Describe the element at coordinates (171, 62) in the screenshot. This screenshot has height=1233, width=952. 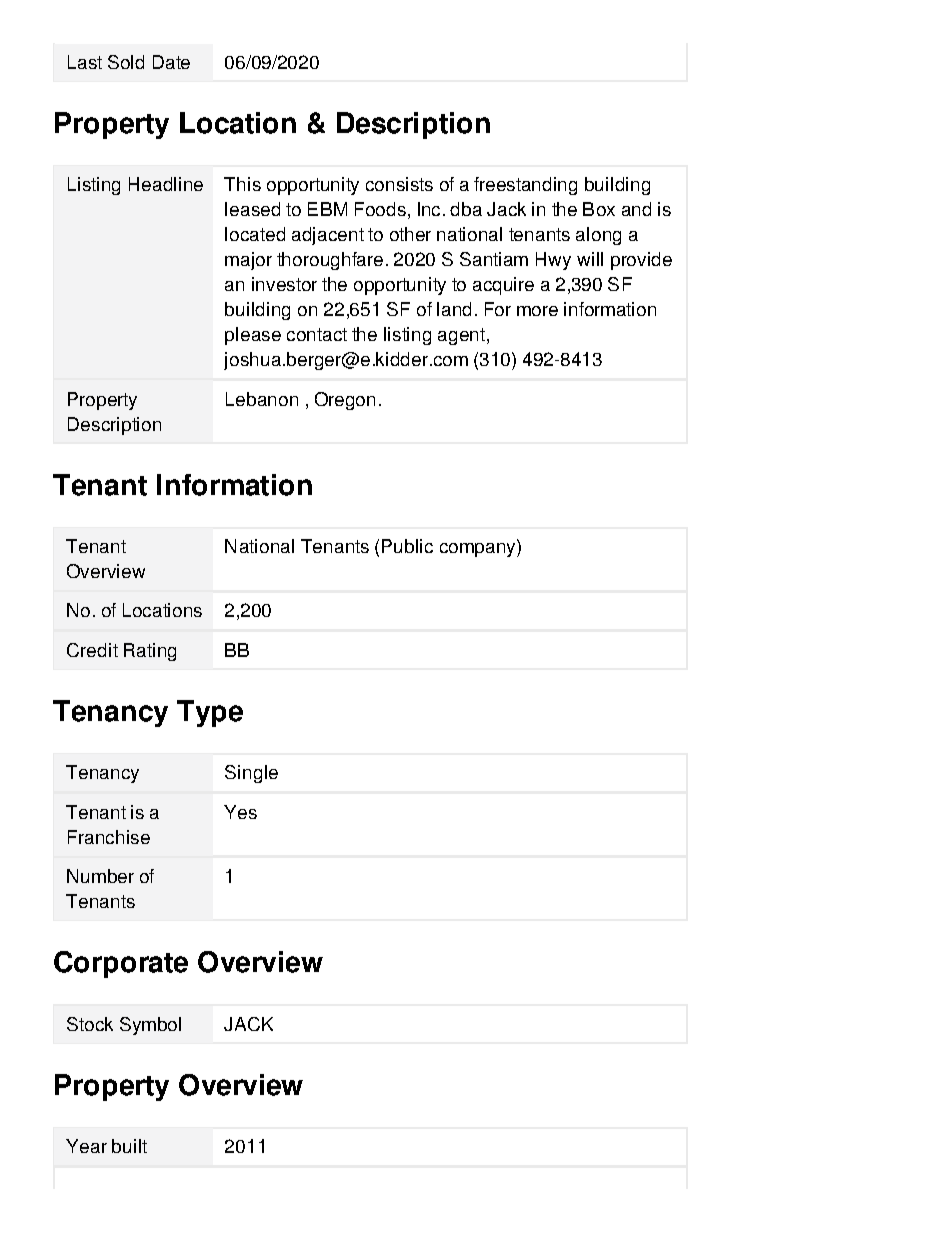
I see `Date` at that location.
